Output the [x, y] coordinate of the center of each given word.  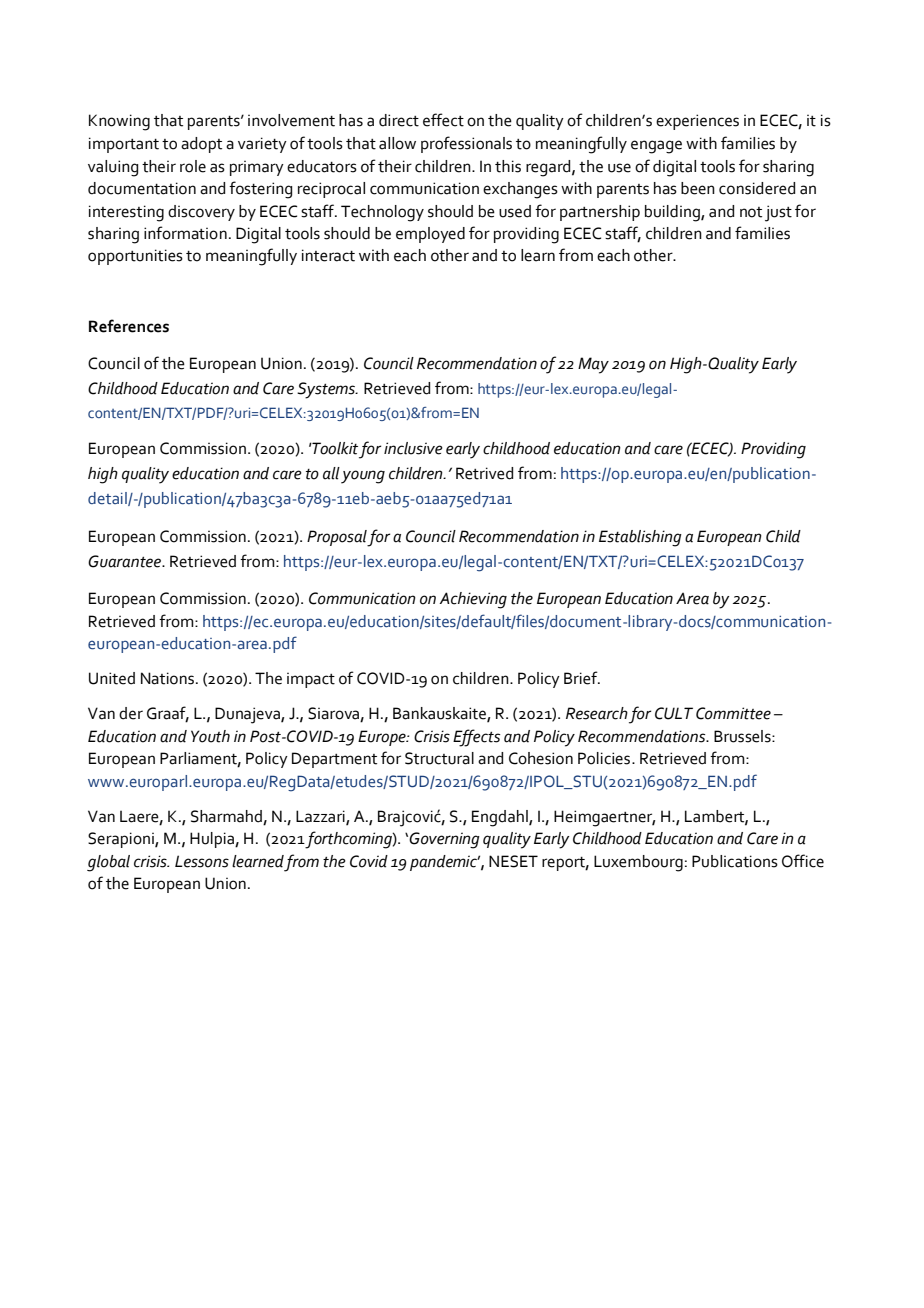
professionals [466, 144]
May [593, 365]
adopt [201, 145]
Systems [327, 390]
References [129, 326]
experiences [697, 122]
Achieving [473, 600]
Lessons [202, 861]
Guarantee [125, 561]
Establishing [640, 538]
